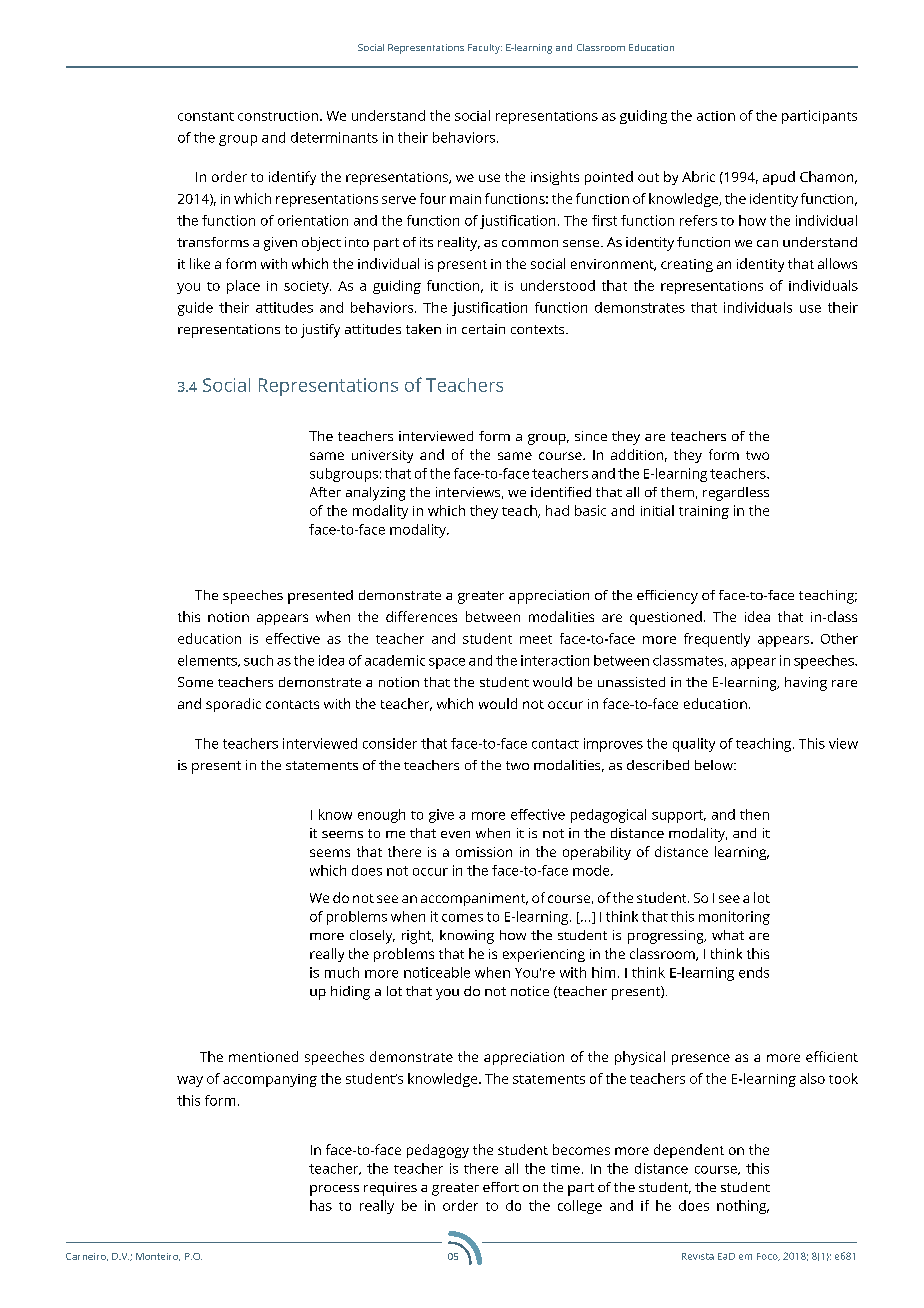 The width and height of the screenshot is (924, 1308). What do you see at coordinates (258, 660) in the screenshot?
I see `such` at bounding box center [258, 660].
